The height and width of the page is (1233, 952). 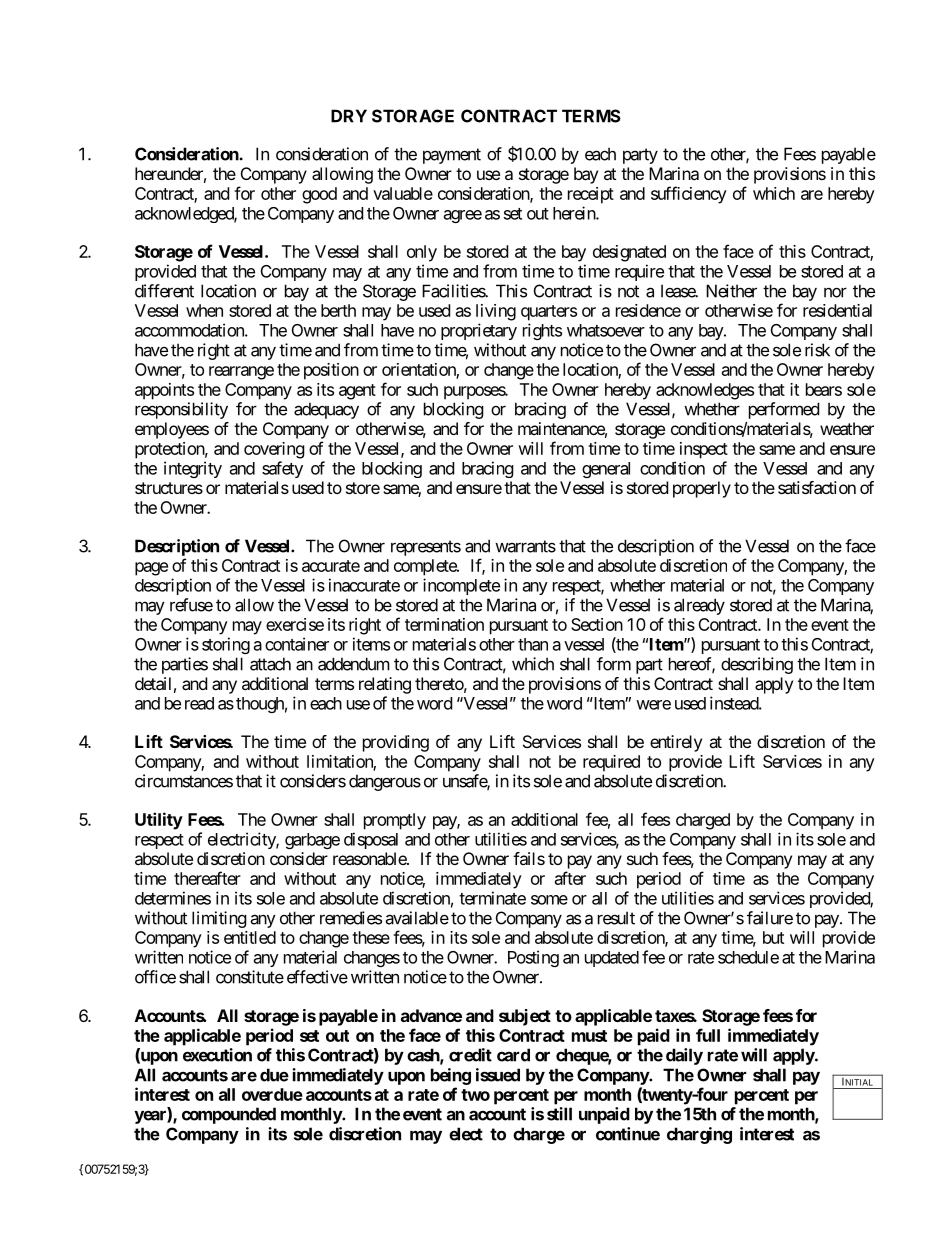 I want to click on sufficiency, so click(x=689, y=195).
